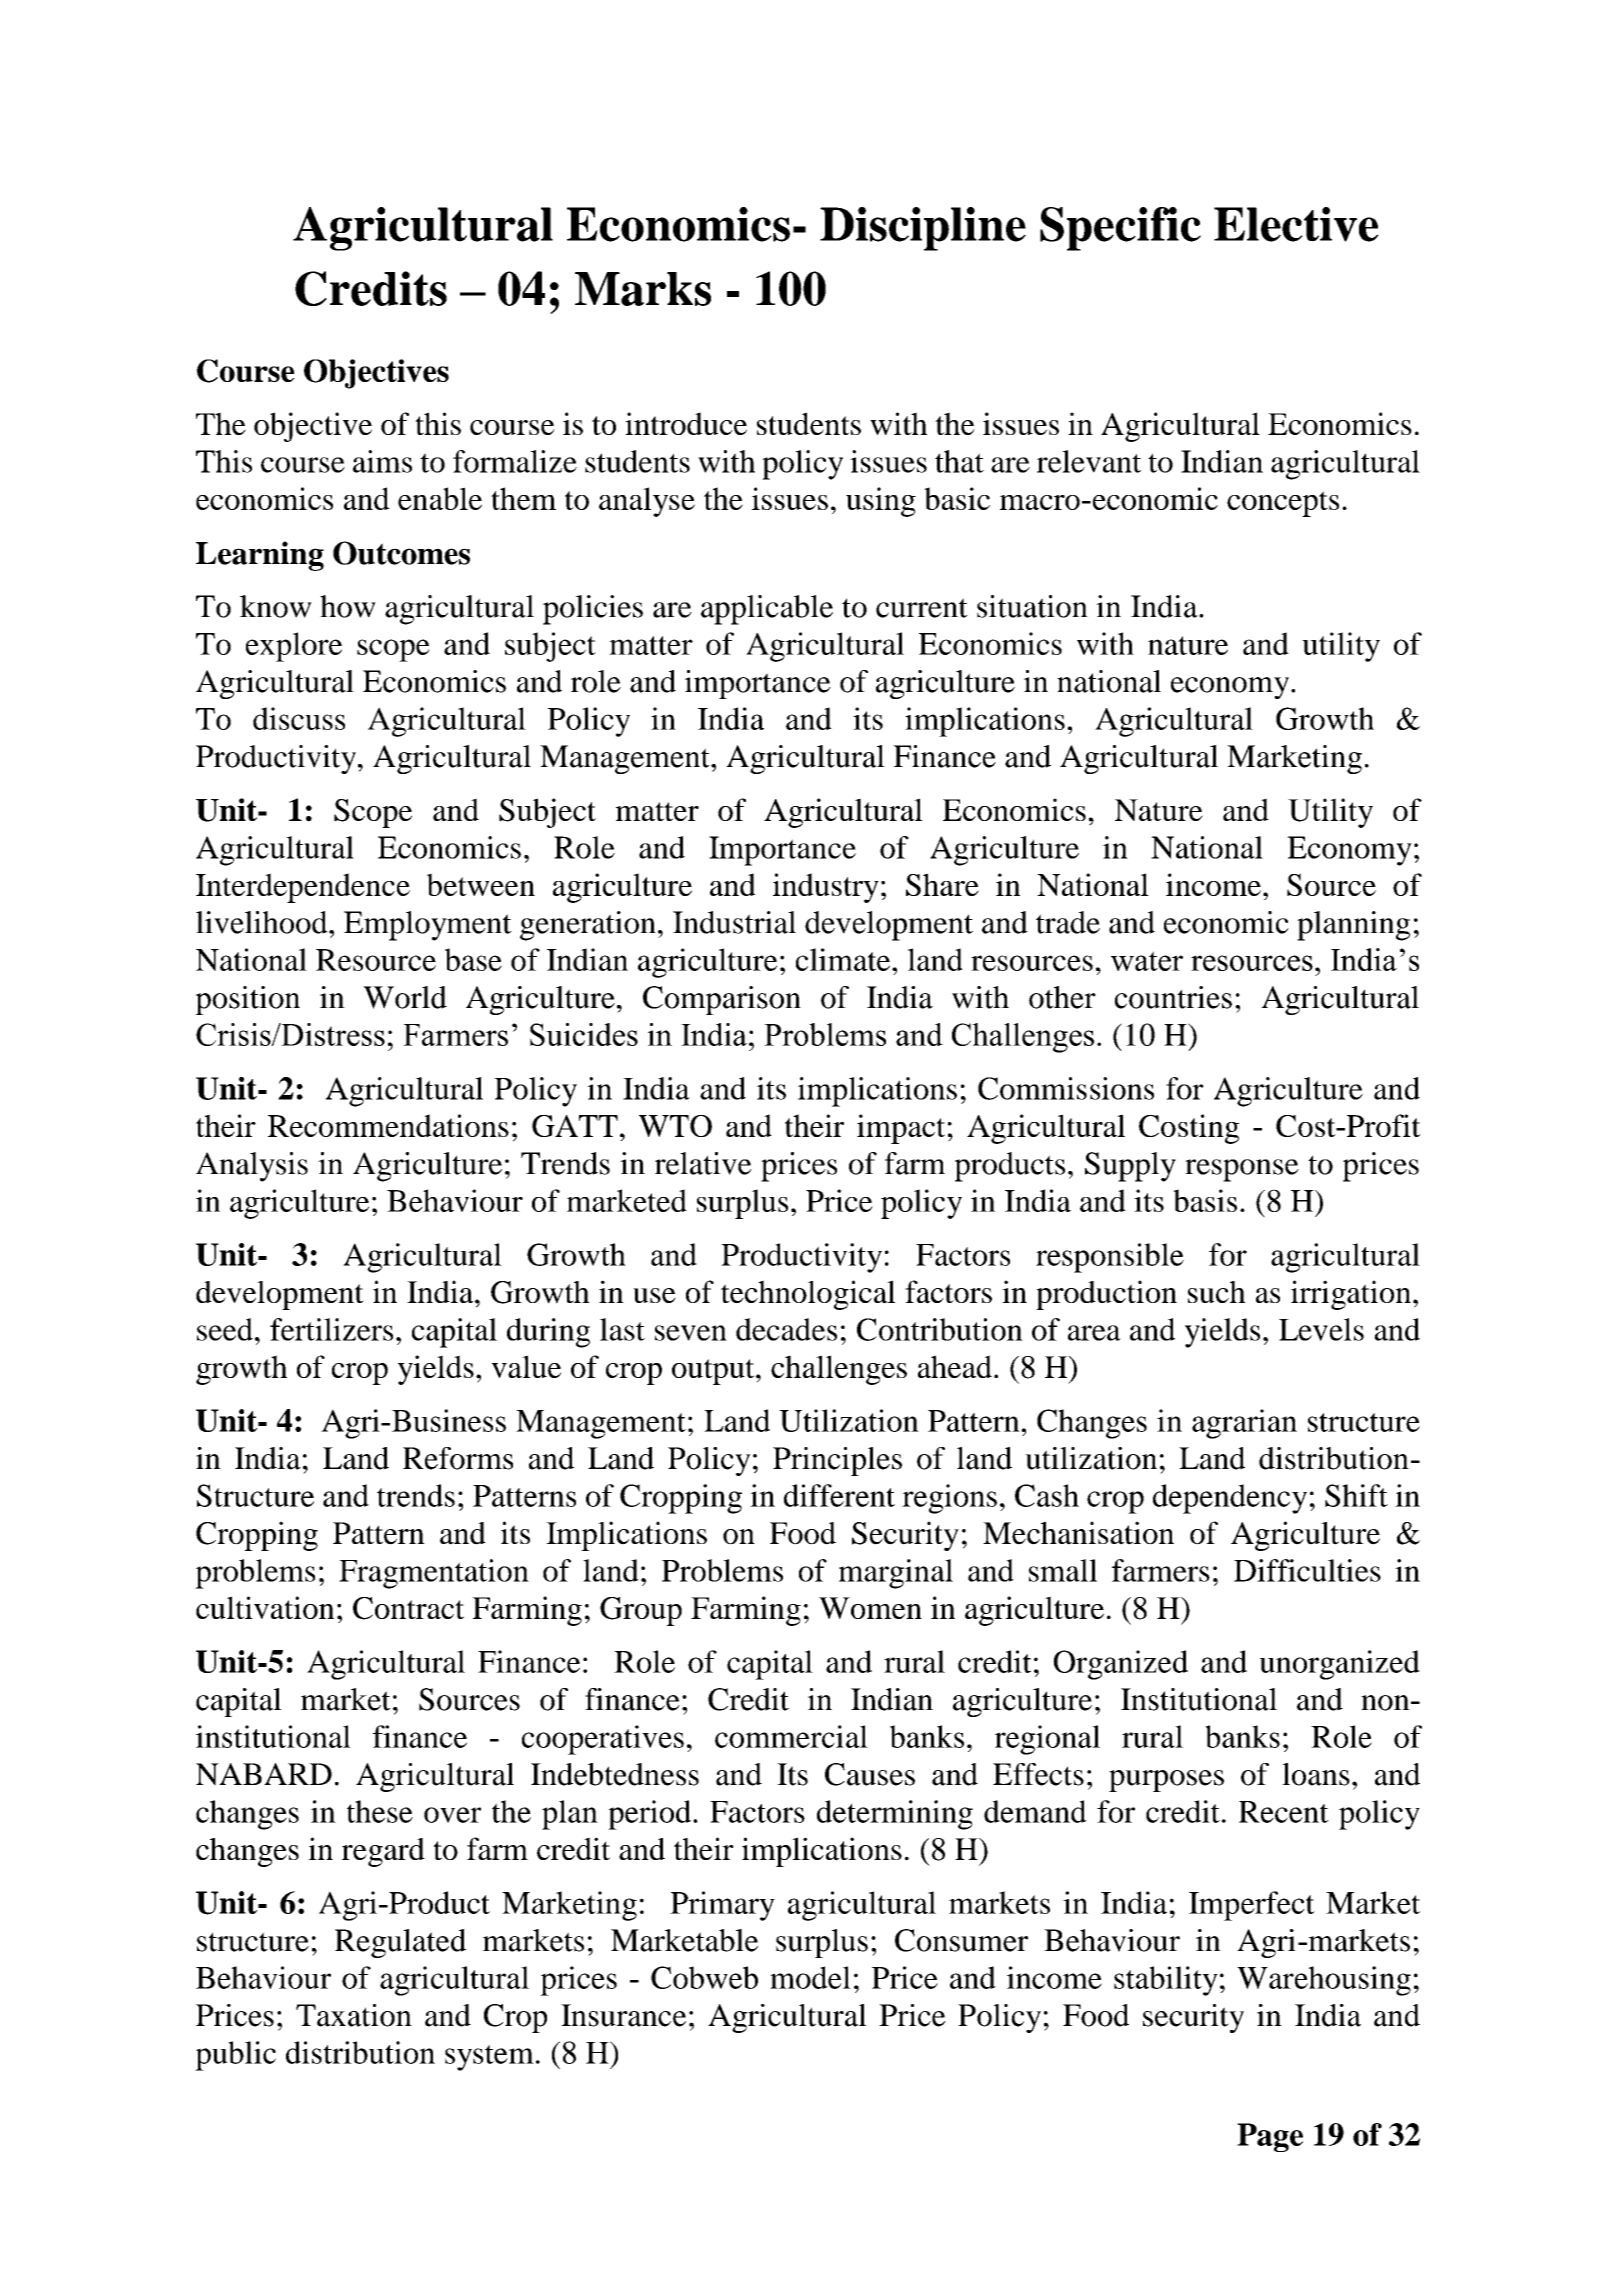  Describe the element at coordinates (1230, 1499) in the document. I see `dependency` at that location.
